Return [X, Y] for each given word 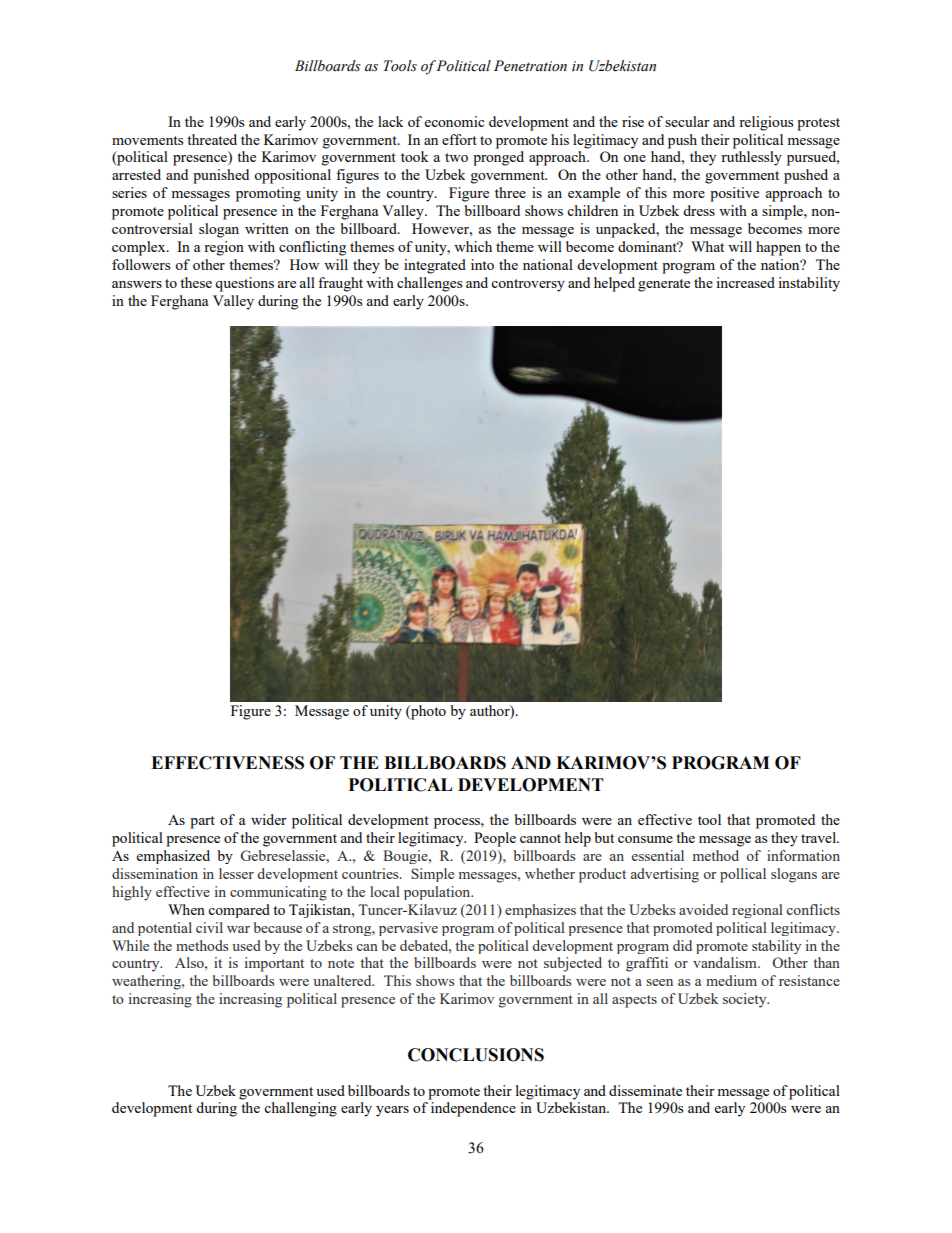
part [202, 822]
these [196, 282]
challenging [300, 1109]
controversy [528, 285]
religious [766, 123]
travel [820, 837]
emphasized [173, 857]
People [495, 839]
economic [455, 121]
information [803, 855]
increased [745, 282]
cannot [540, 838]
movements [147, 140]
